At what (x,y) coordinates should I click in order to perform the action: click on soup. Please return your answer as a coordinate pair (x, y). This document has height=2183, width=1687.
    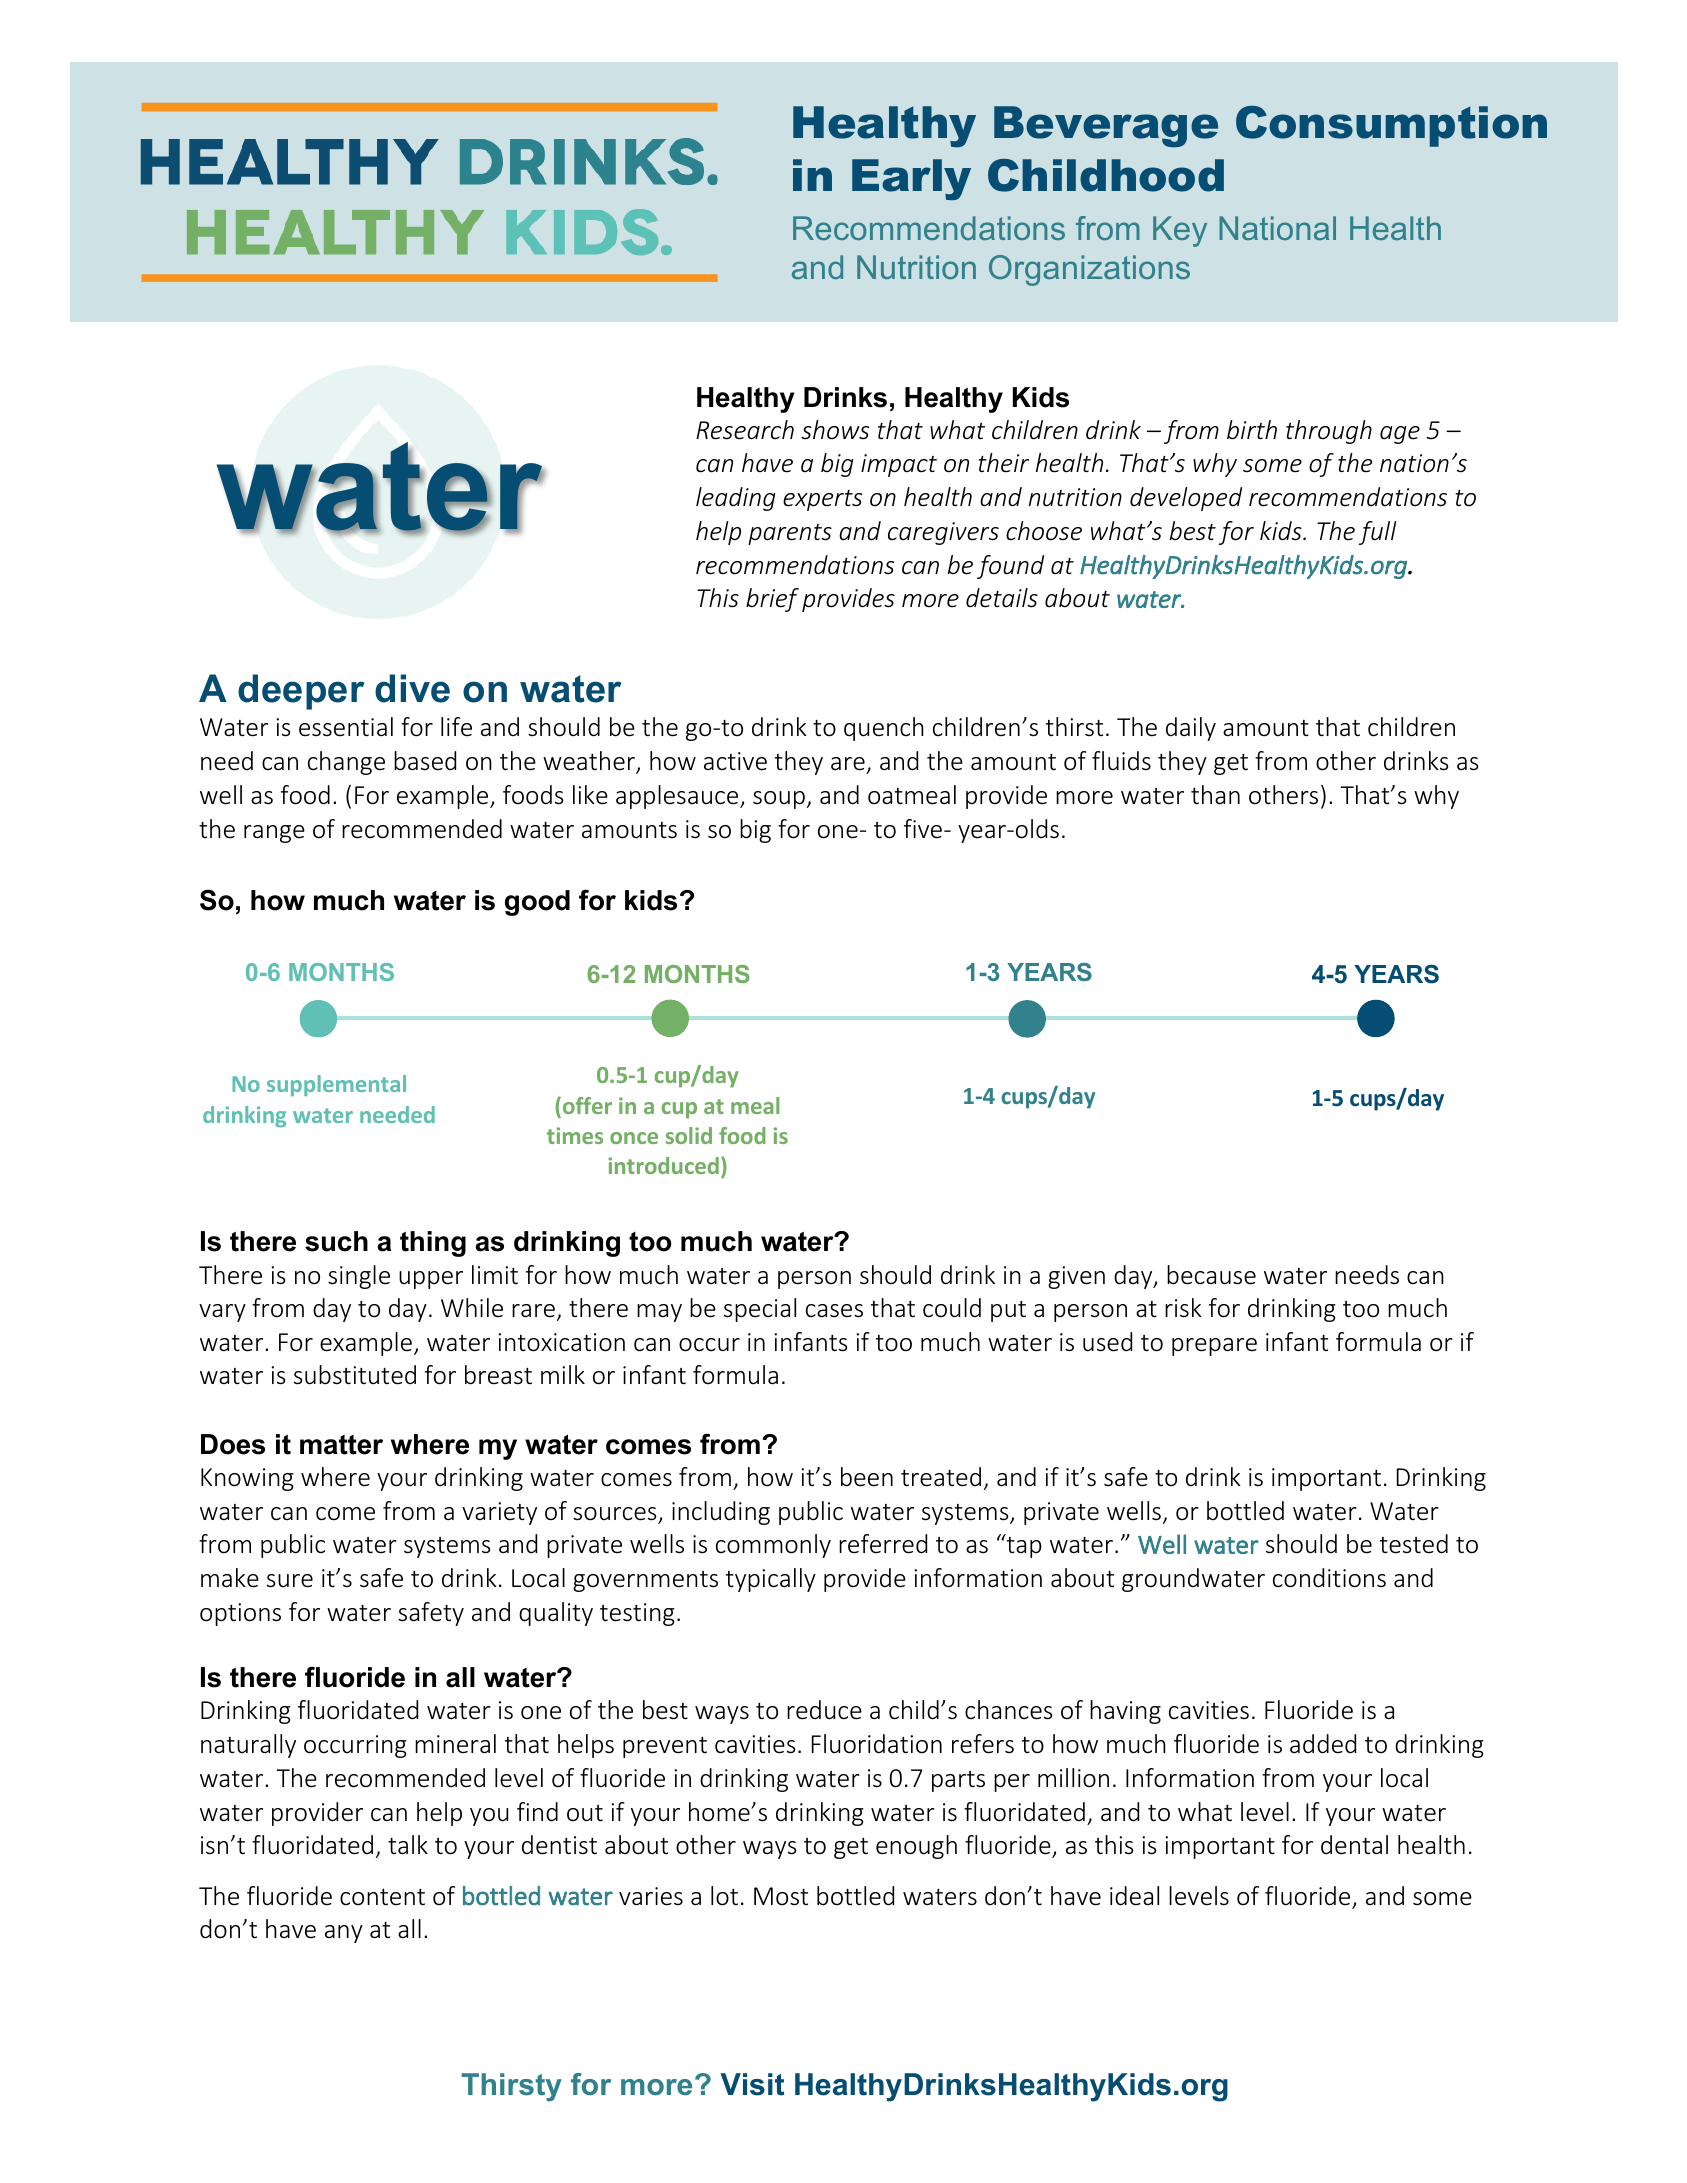
    Looking at the image, I should click on (779, 800).
